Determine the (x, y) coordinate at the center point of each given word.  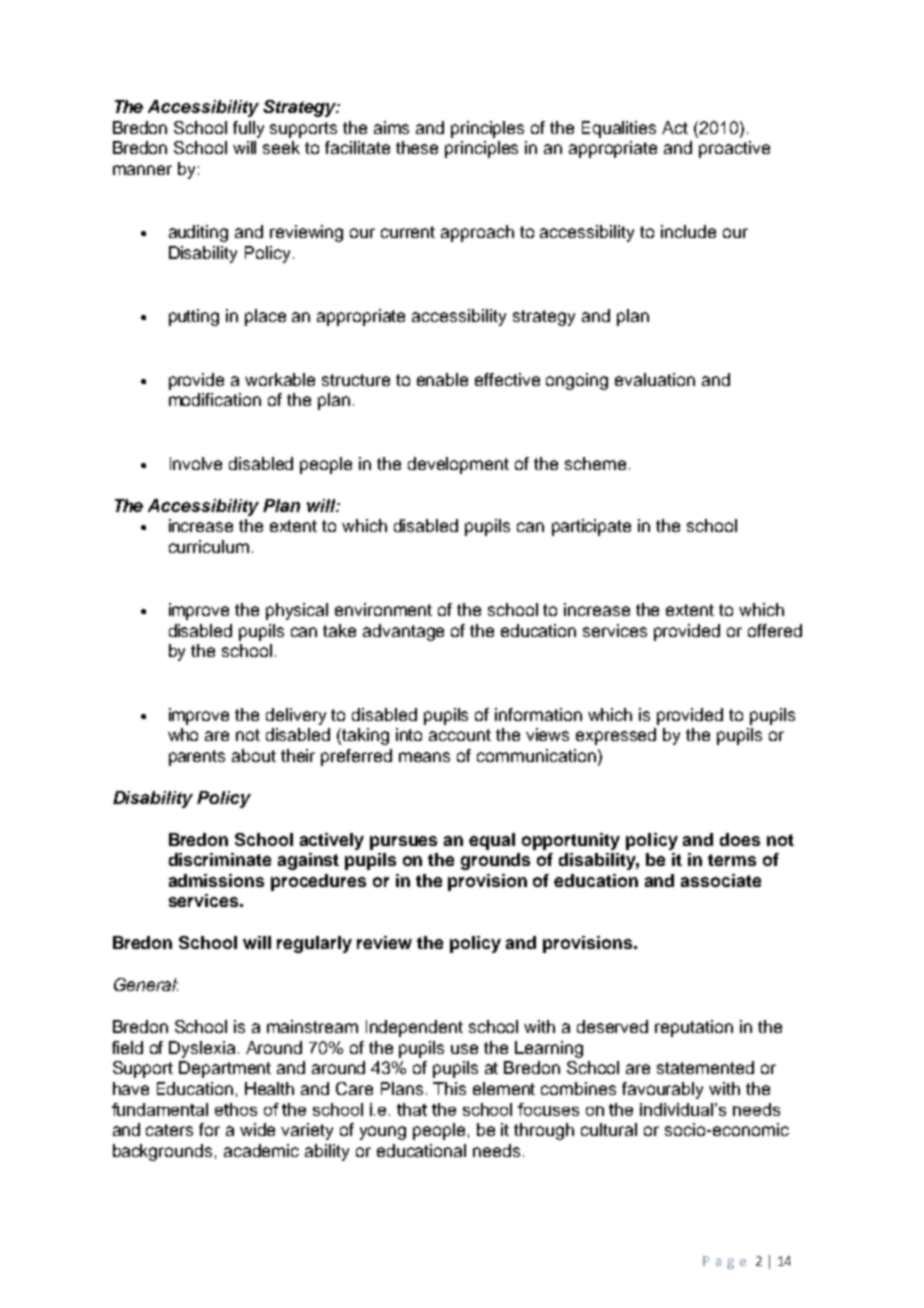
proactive (734, 149)
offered (775, 630)
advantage (403, 632)
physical (297, 611)
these (417, 147)
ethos (236, 1109)
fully (248, 129)
